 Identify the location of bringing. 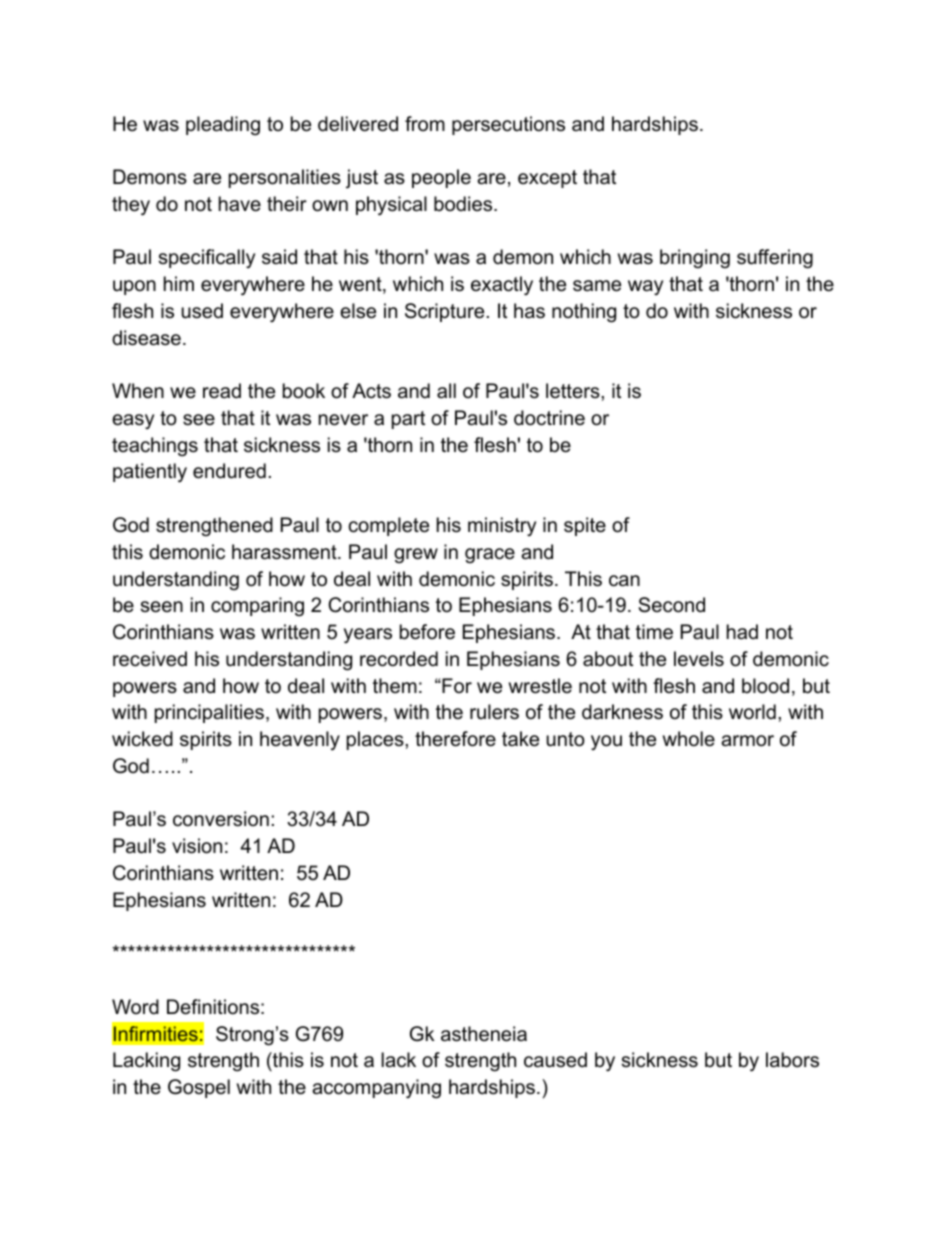
(695, 259).
